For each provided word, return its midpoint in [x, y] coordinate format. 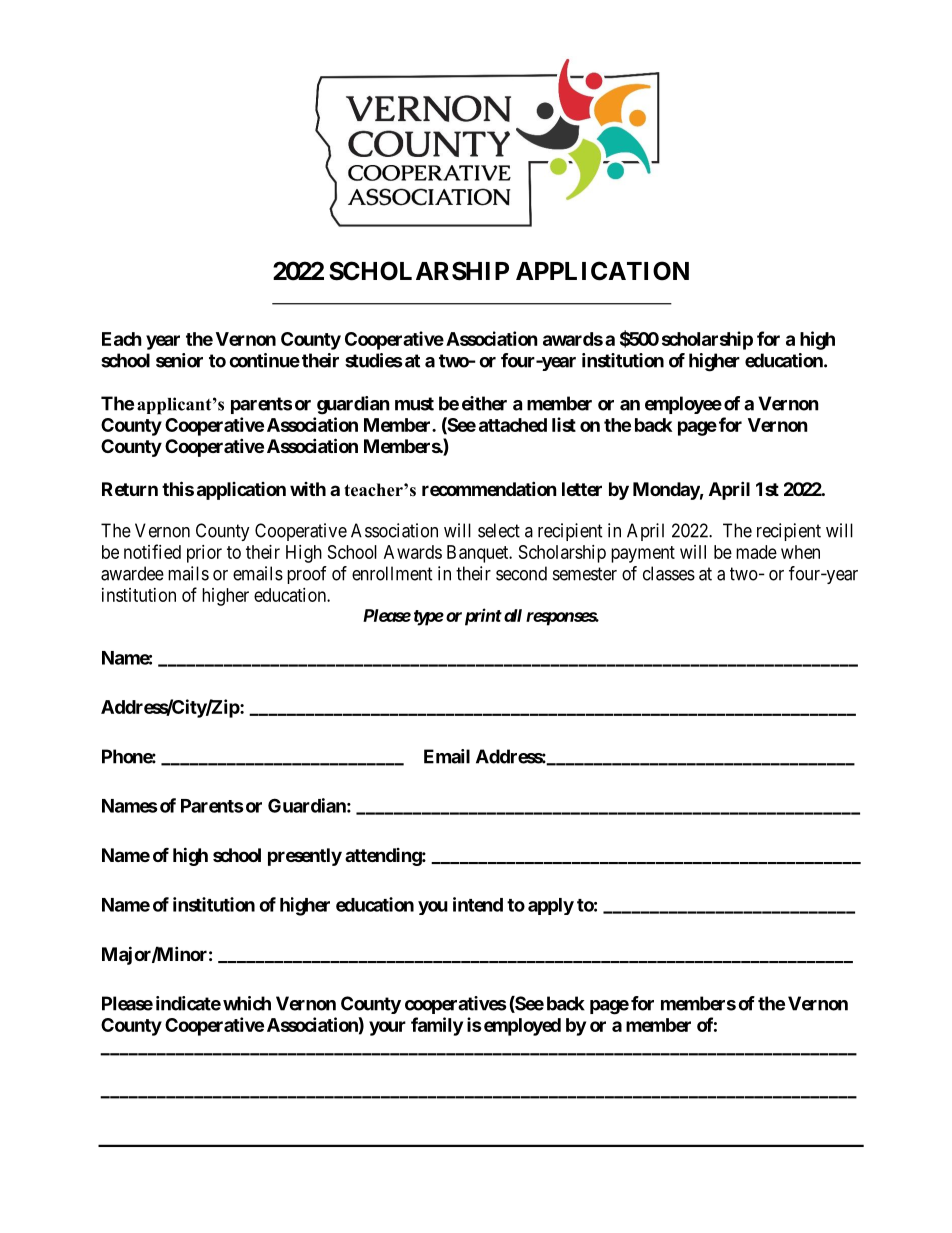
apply [551, 906]
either [484, 403]
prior [204, 554]
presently [305, 857]
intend [478, 904]
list [564, 424]
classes [669, 573]
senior [179, 360]
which [247, 1003]
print [483, 617]
